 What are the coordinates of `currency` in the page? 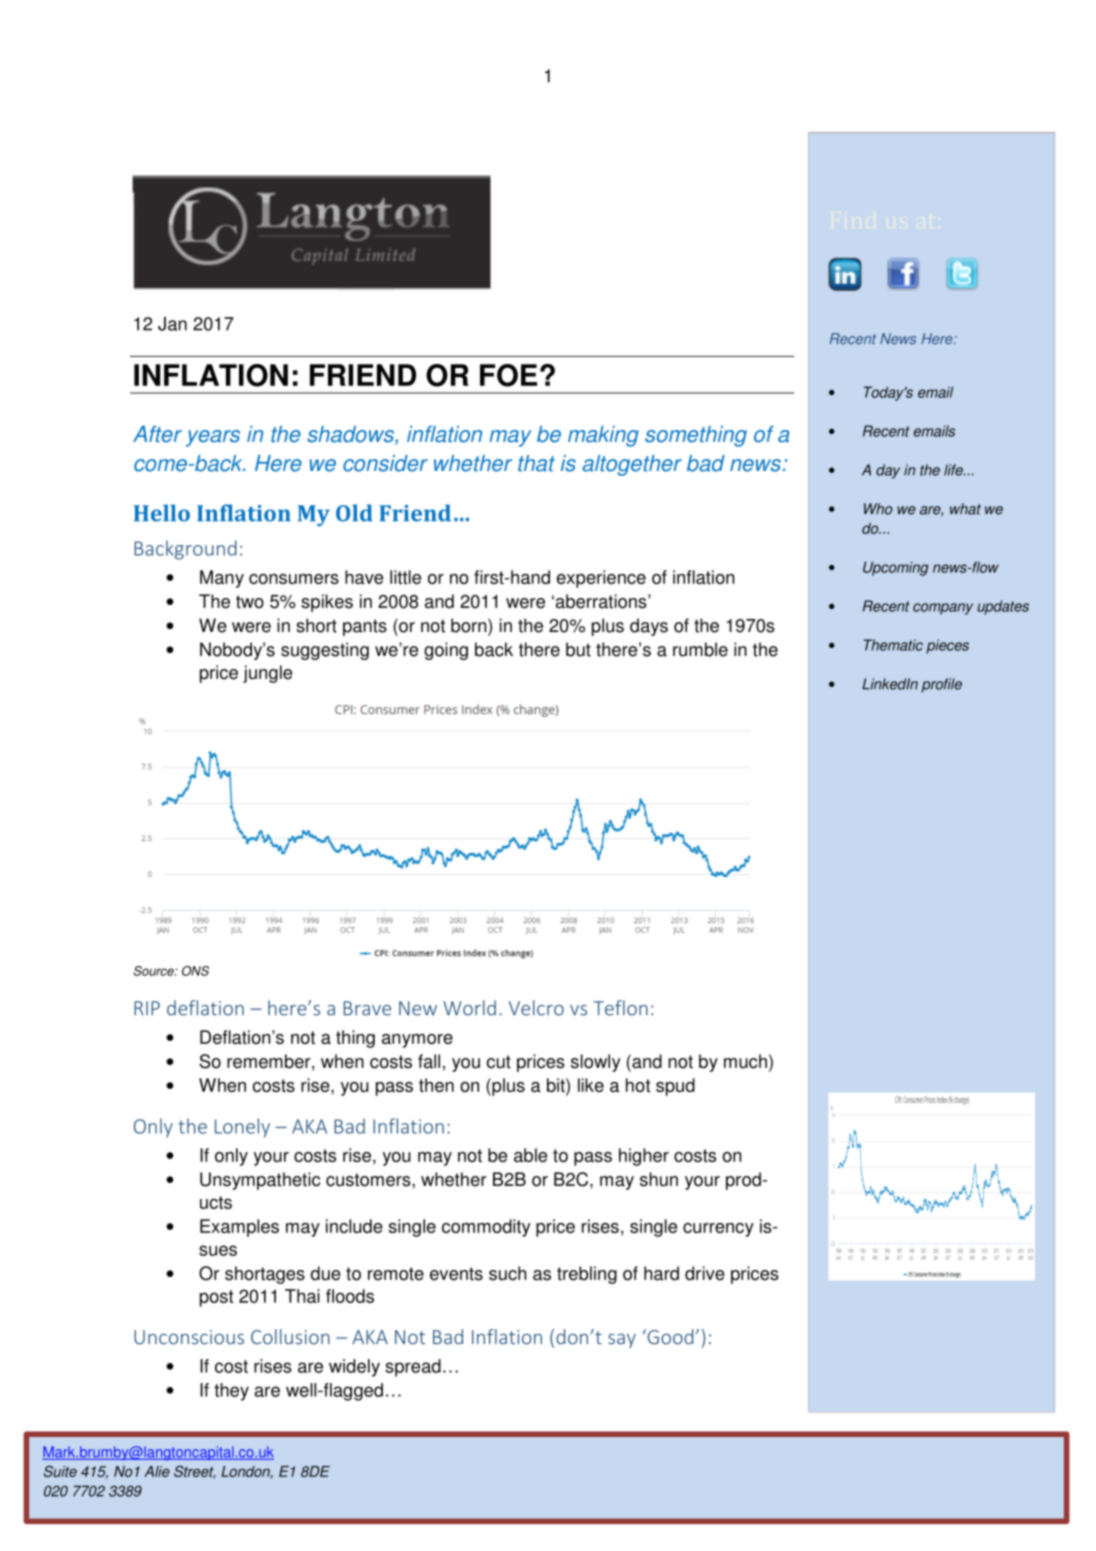 It's located at (718, 1230).
